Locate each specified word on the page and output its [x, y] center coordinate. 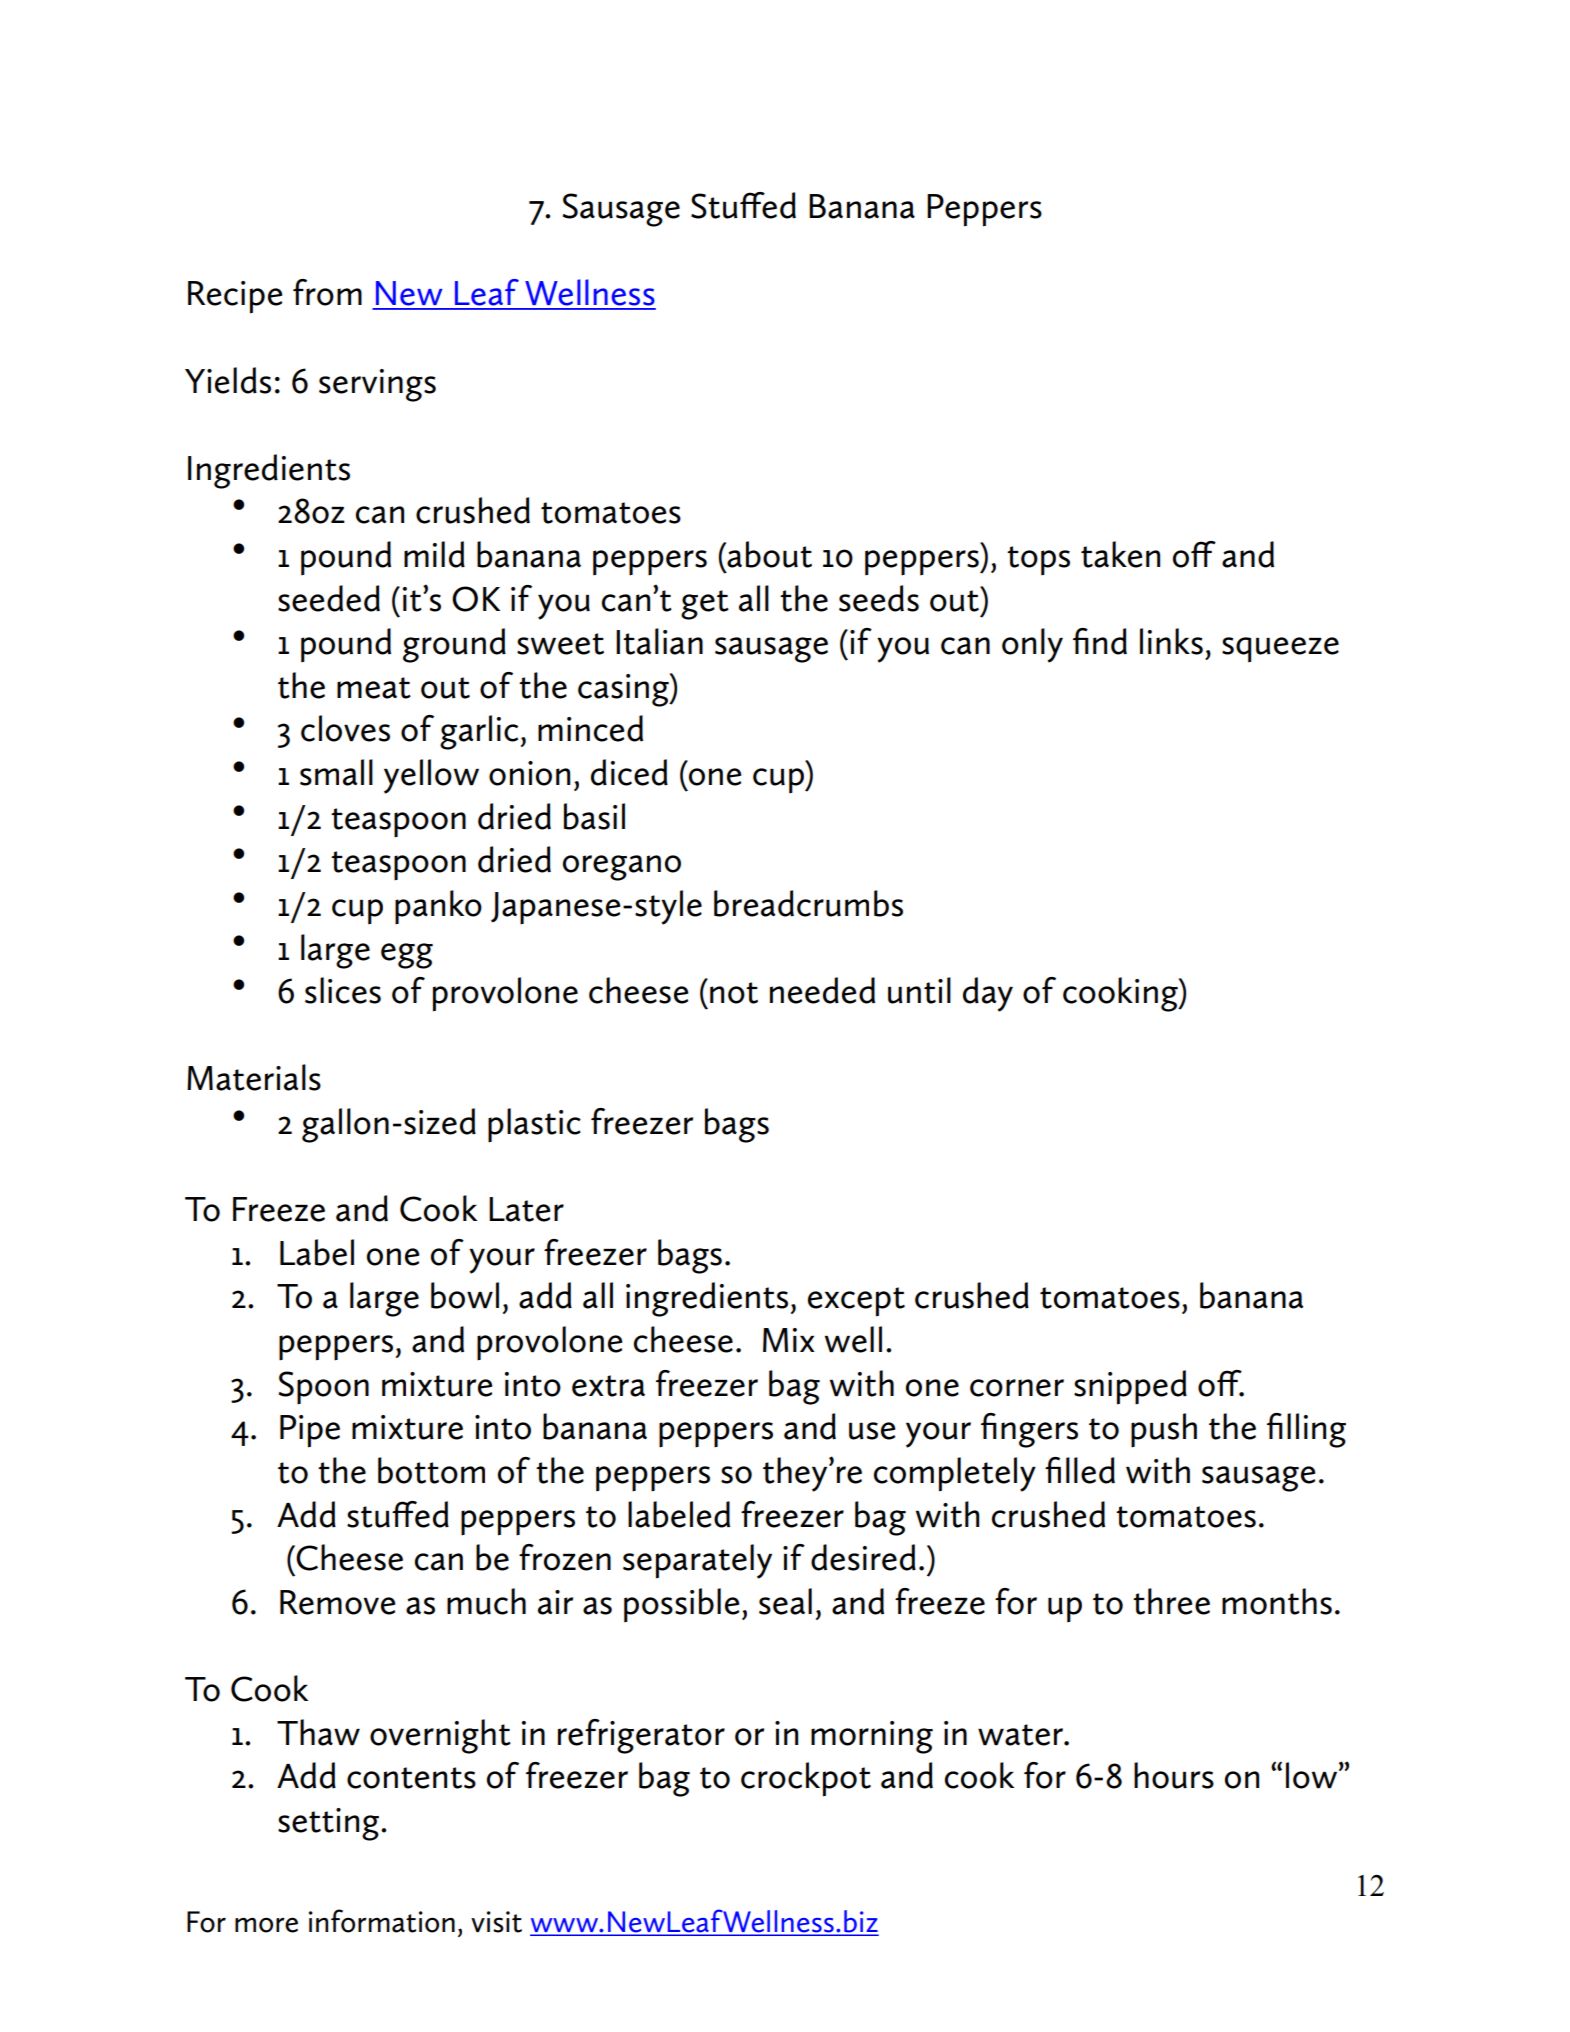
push [1164, 1430]
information [382, 1921]
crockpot [806, 1779]
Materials [254, 1077]
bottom [431, 1470]
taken [1120, 554]
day [988, 994]
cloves [345, 728]
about [768, 554]
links [1171, 641]
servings [377, 385]
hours [1174, 1775]
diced [629, 772]
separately [697, 1561]
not [734, 993]
